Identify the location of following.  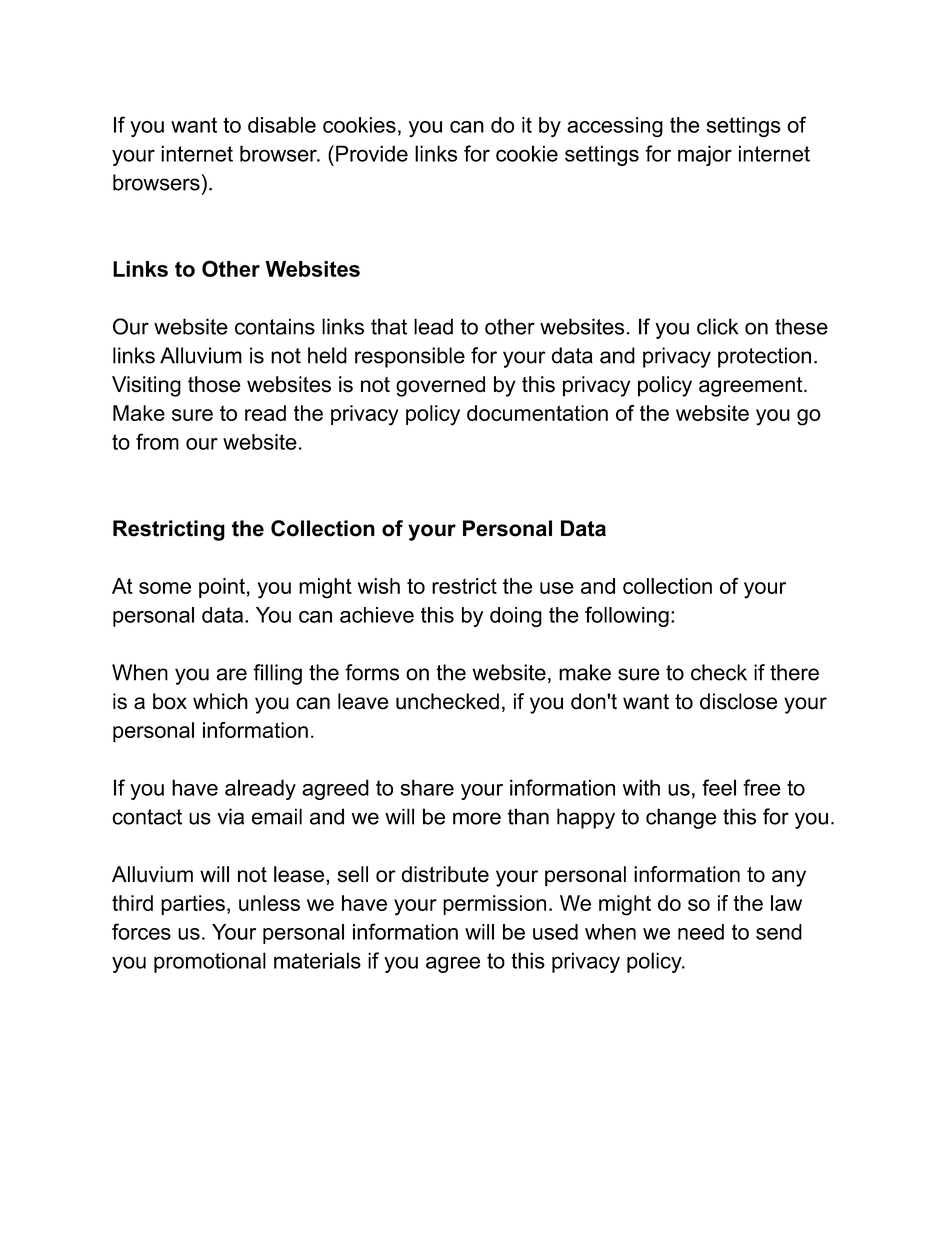
(627, 616).
